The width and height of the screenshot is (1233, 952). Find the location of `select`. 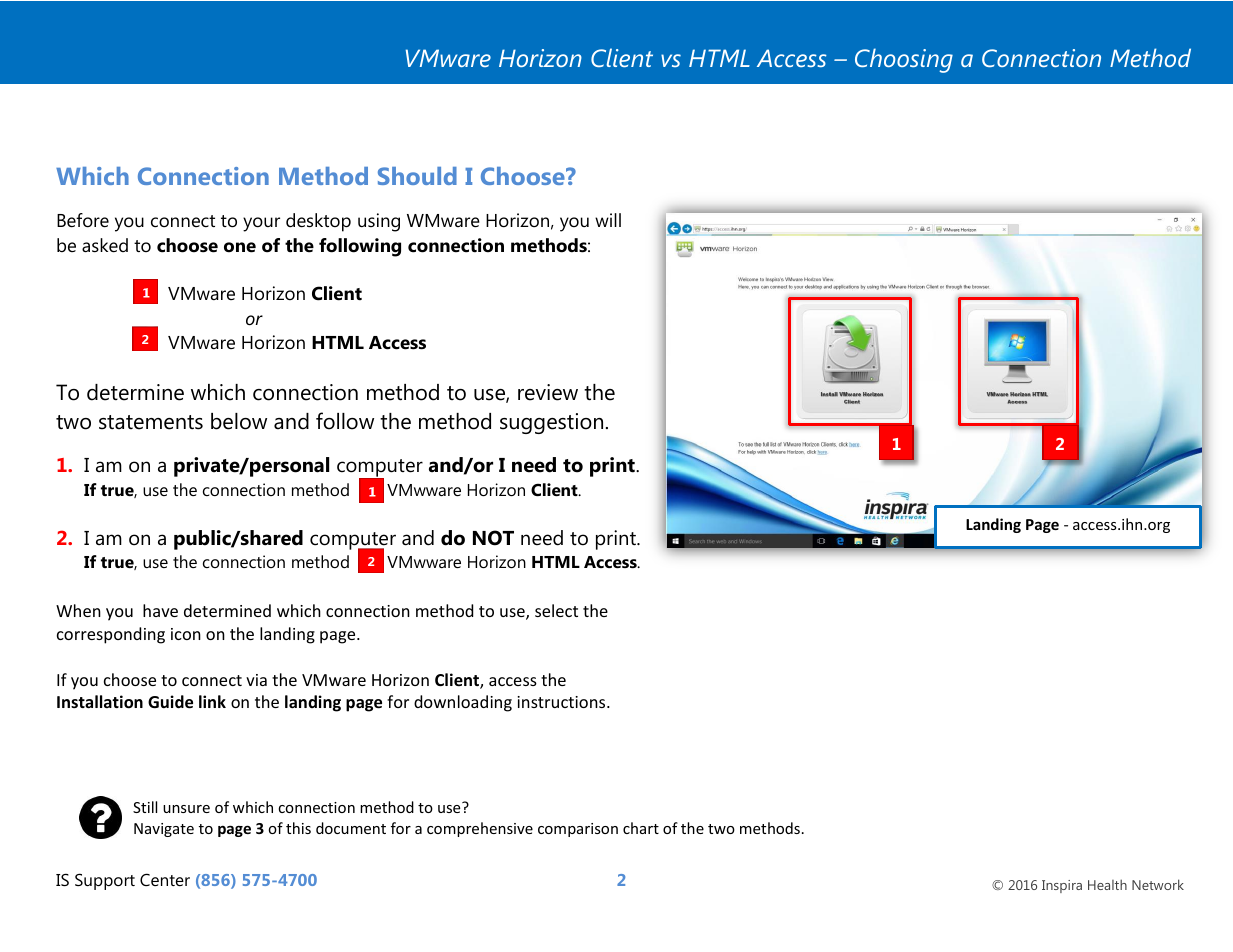

select is located at coordinates (556, 610).
